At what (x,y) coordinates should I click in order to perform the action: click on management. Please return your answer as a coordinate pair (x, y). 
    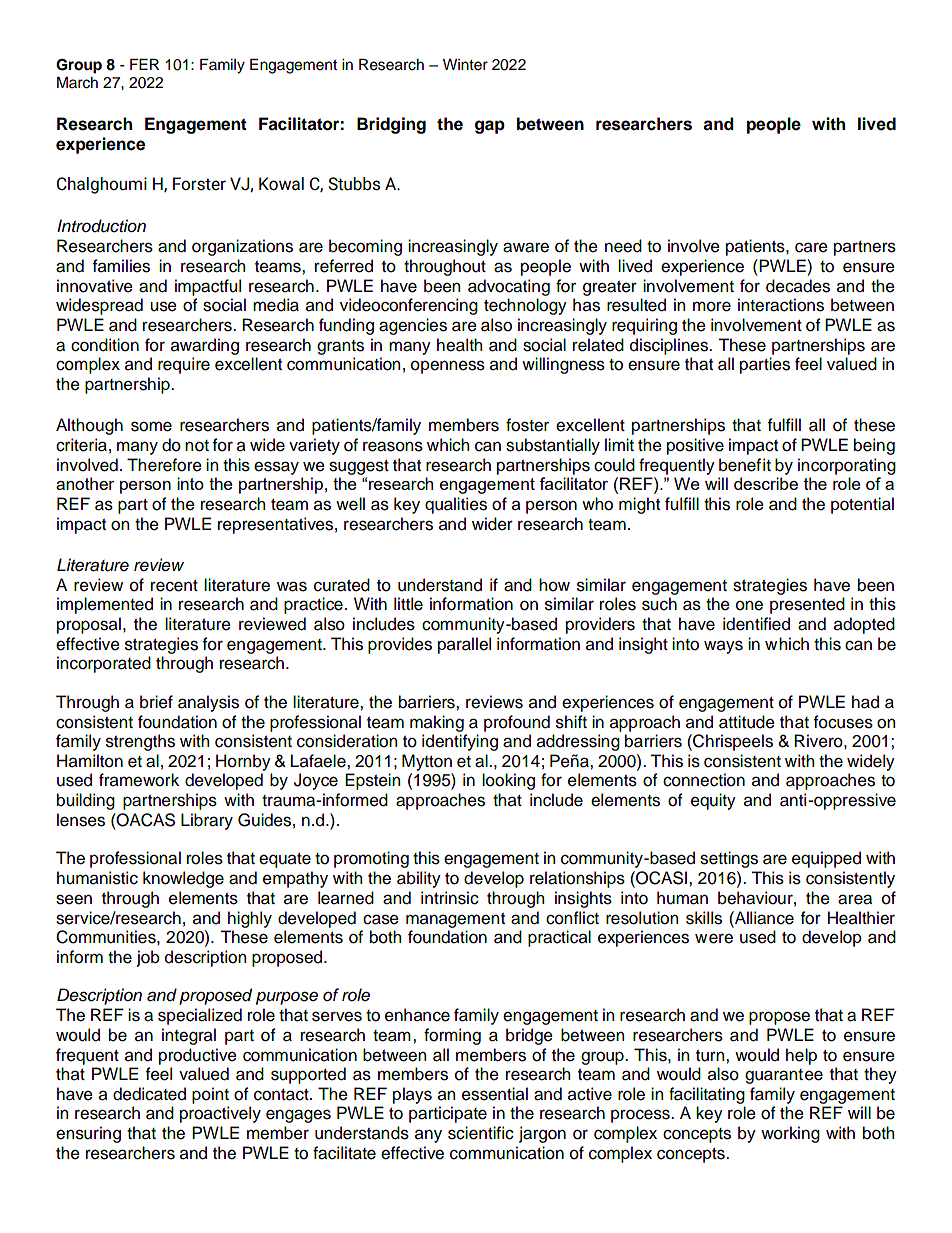
    Looking at the image, I should click on (455, 920).
